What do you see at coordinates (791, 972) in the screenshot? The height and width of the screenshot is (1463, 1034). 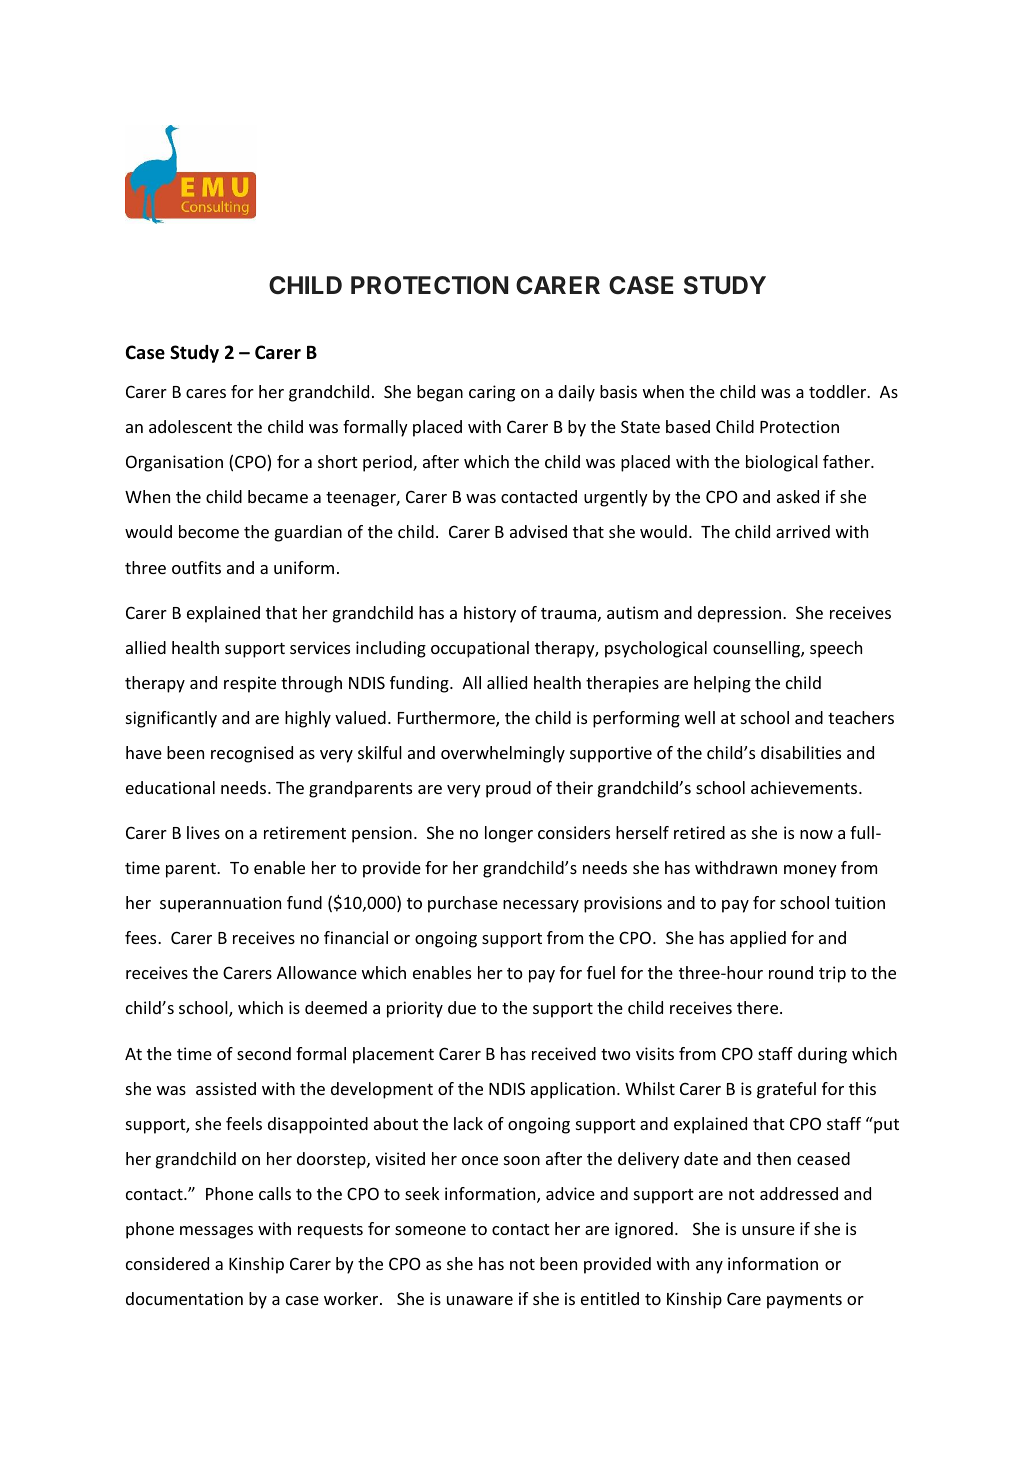 I see `round` at bounding box center [791, 972].
